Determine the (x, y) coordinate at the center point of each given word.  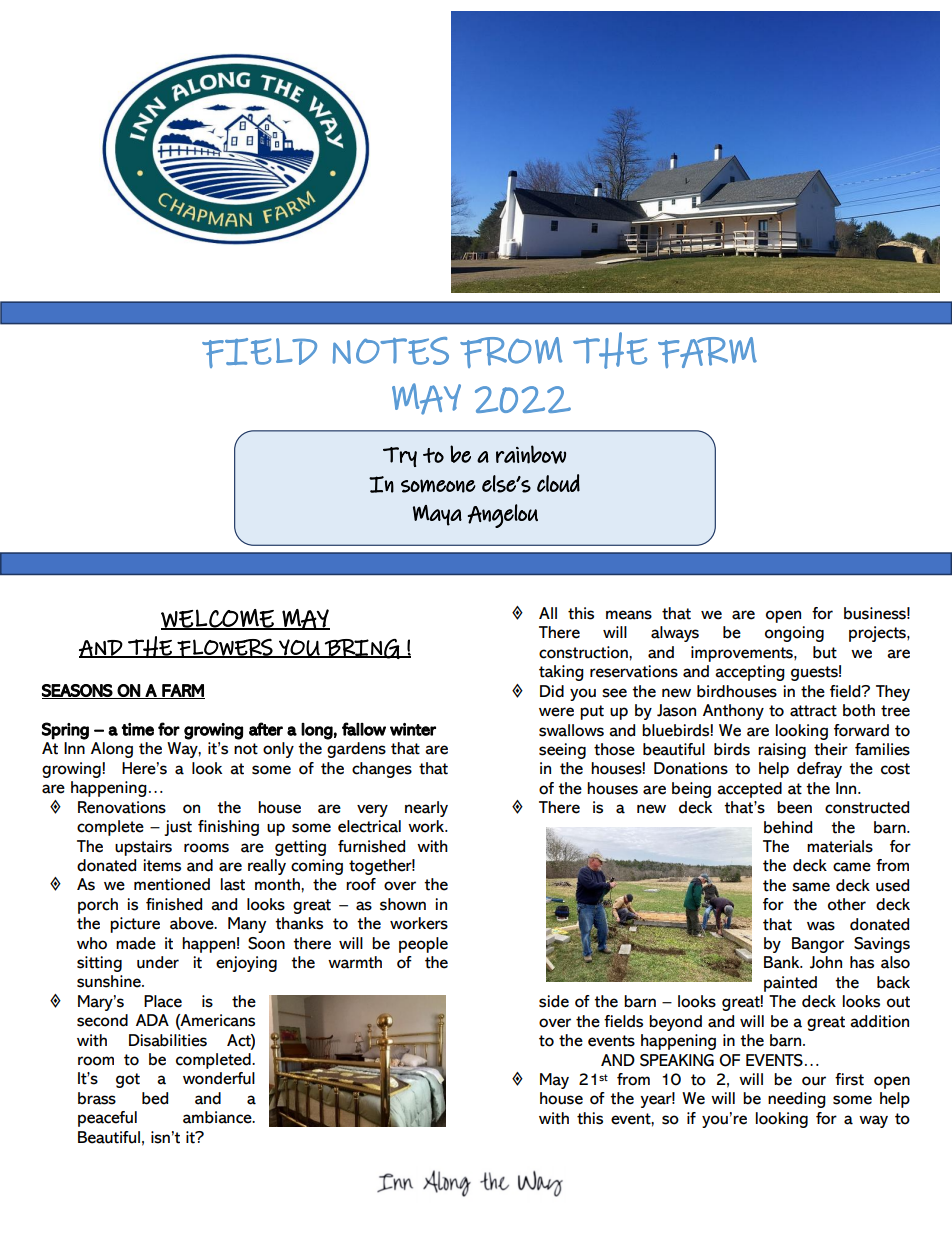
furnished (371, 846)
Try (400, 457)
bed (155, 1098)
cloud (558, 483)
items (162, 865)
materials (840, 846)
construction (584, 652)
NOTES (391, 351)
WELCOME (218, 619)
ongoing (794, 634)
